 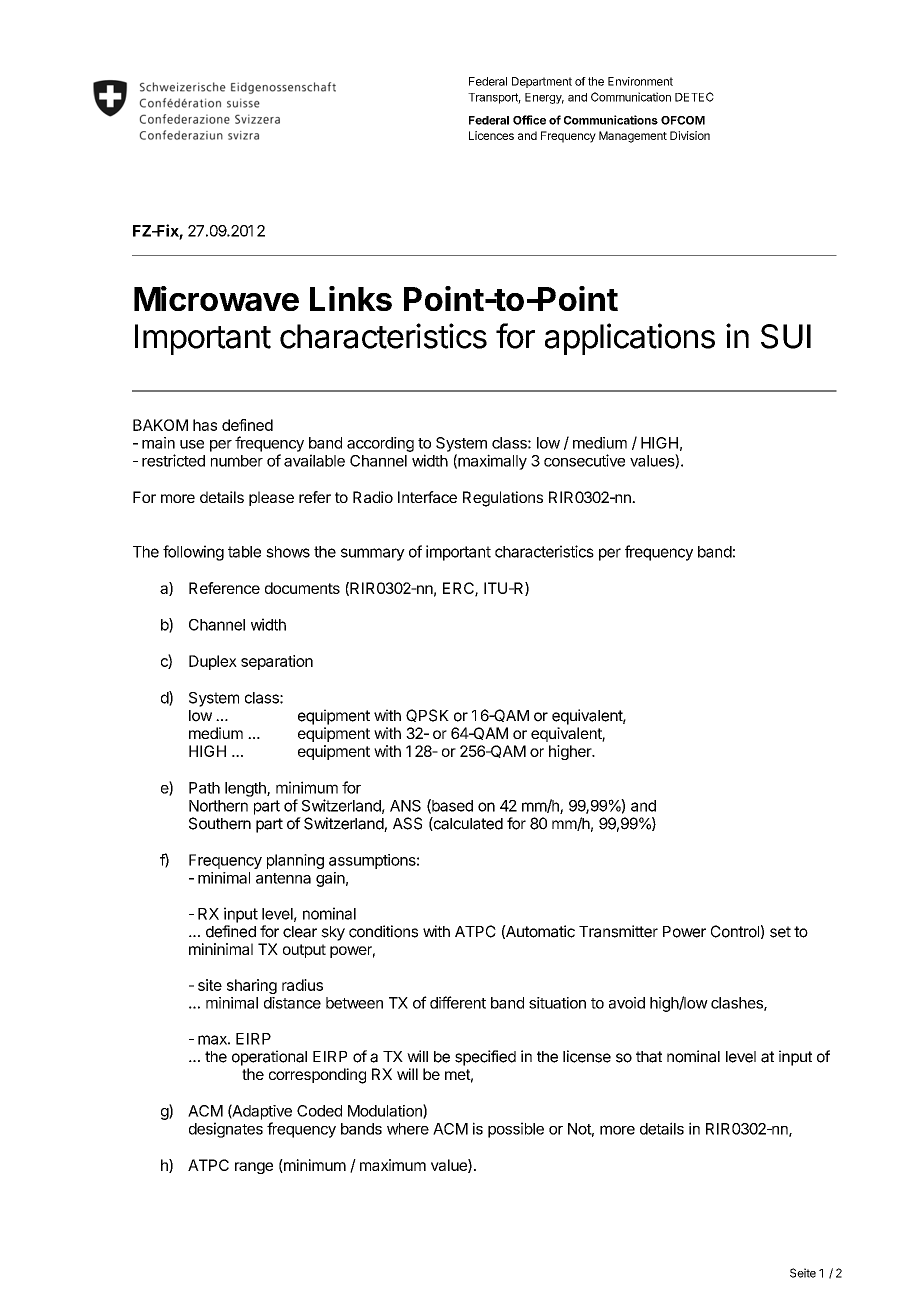 What do you see at coordinates (205, 425) in the document?
I see `has` at bounding box center [205, 425].
